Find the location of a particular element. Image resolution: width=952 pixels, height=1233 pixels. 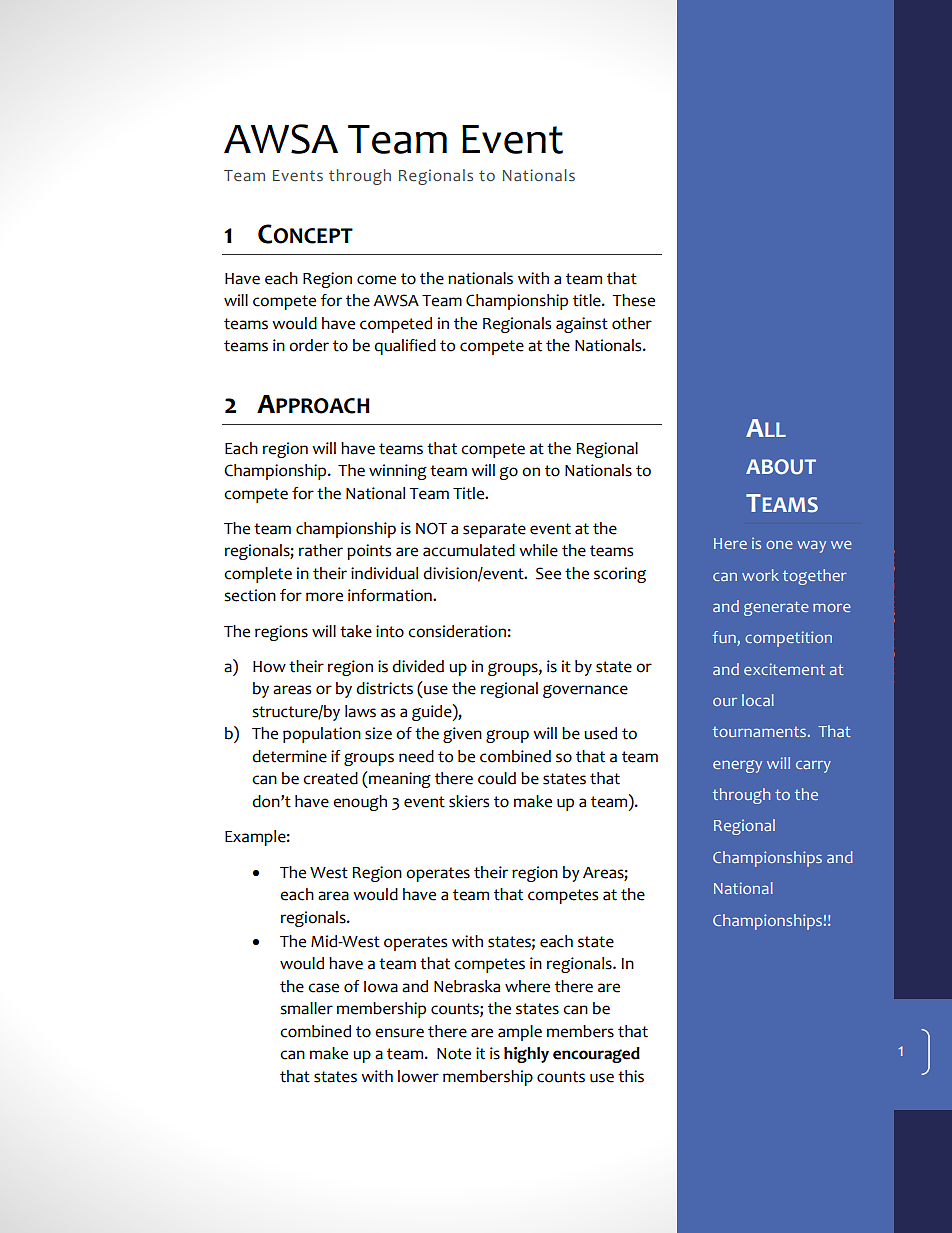

order is located at coordinates (309, 345).
